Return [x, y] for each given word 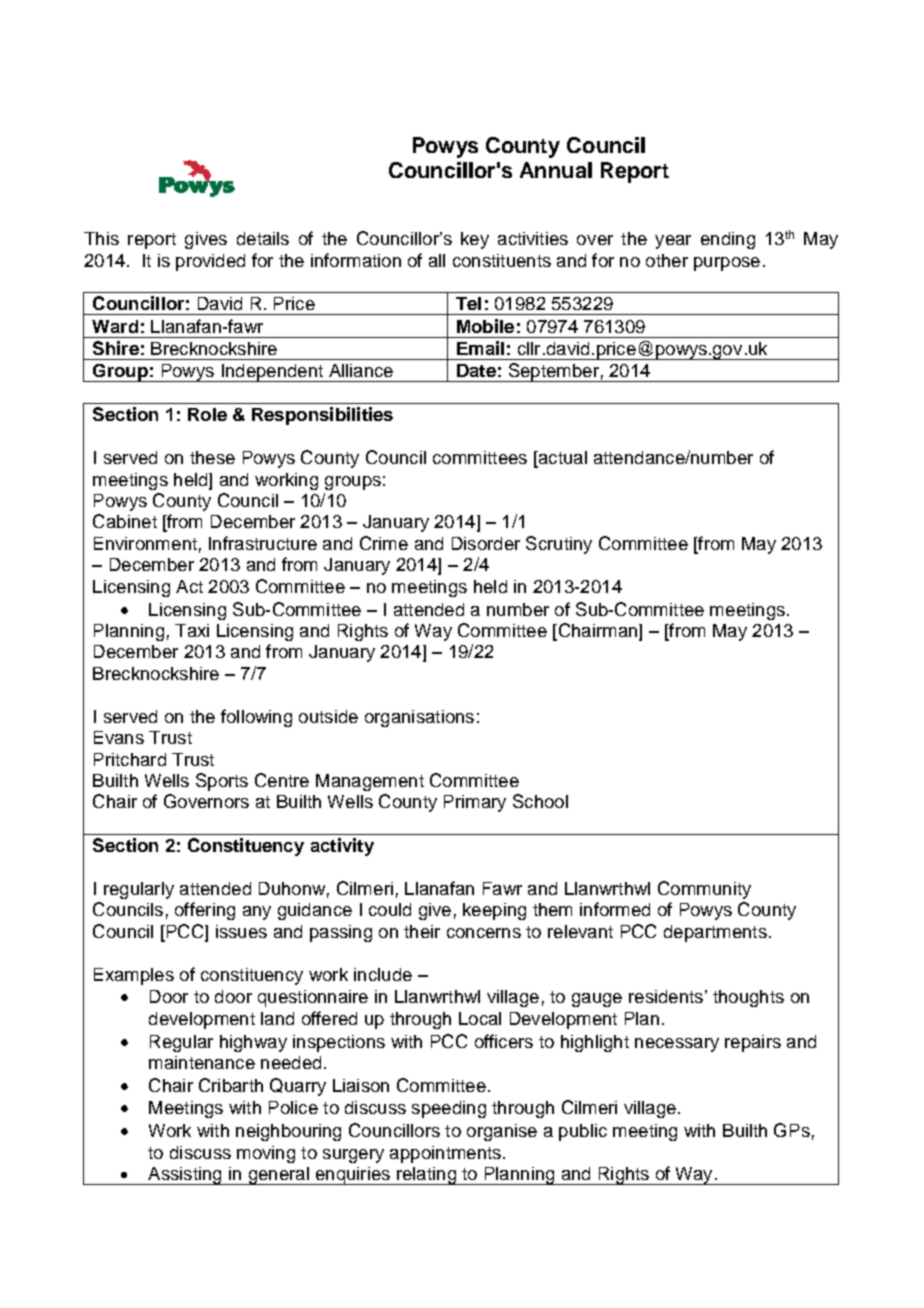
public [583, 1132]
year [673, 242]
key [475, 240]
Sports [222, 782]
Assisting [185, 1176]
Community [704, 890]
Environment [145, 543]
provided [210, 262]
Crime [384, 543]
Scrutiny [559, 545]
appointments [445, 1154]
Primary [475, 803]
